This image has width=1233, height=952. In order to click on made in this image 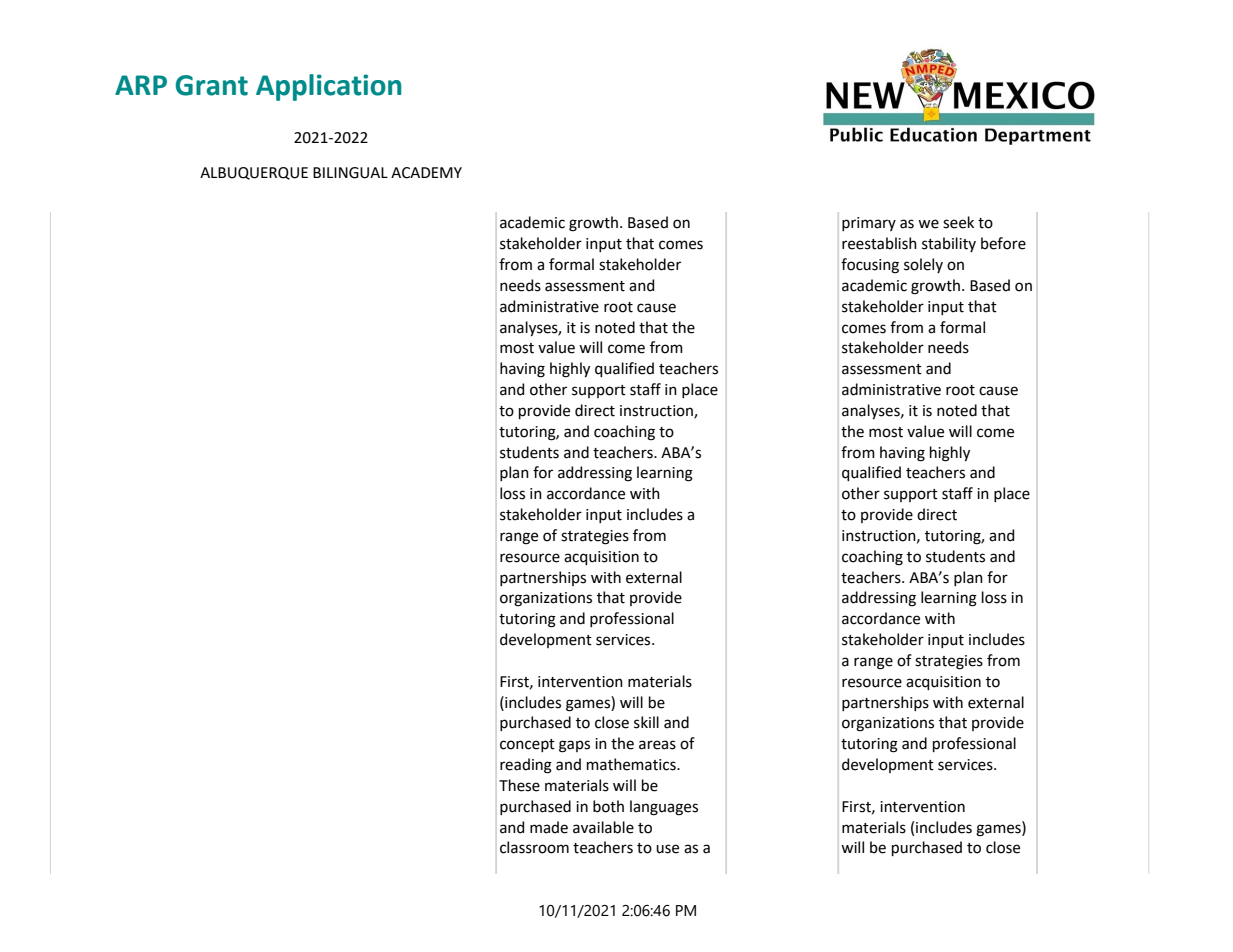, I will do `click(549, 827)`.
